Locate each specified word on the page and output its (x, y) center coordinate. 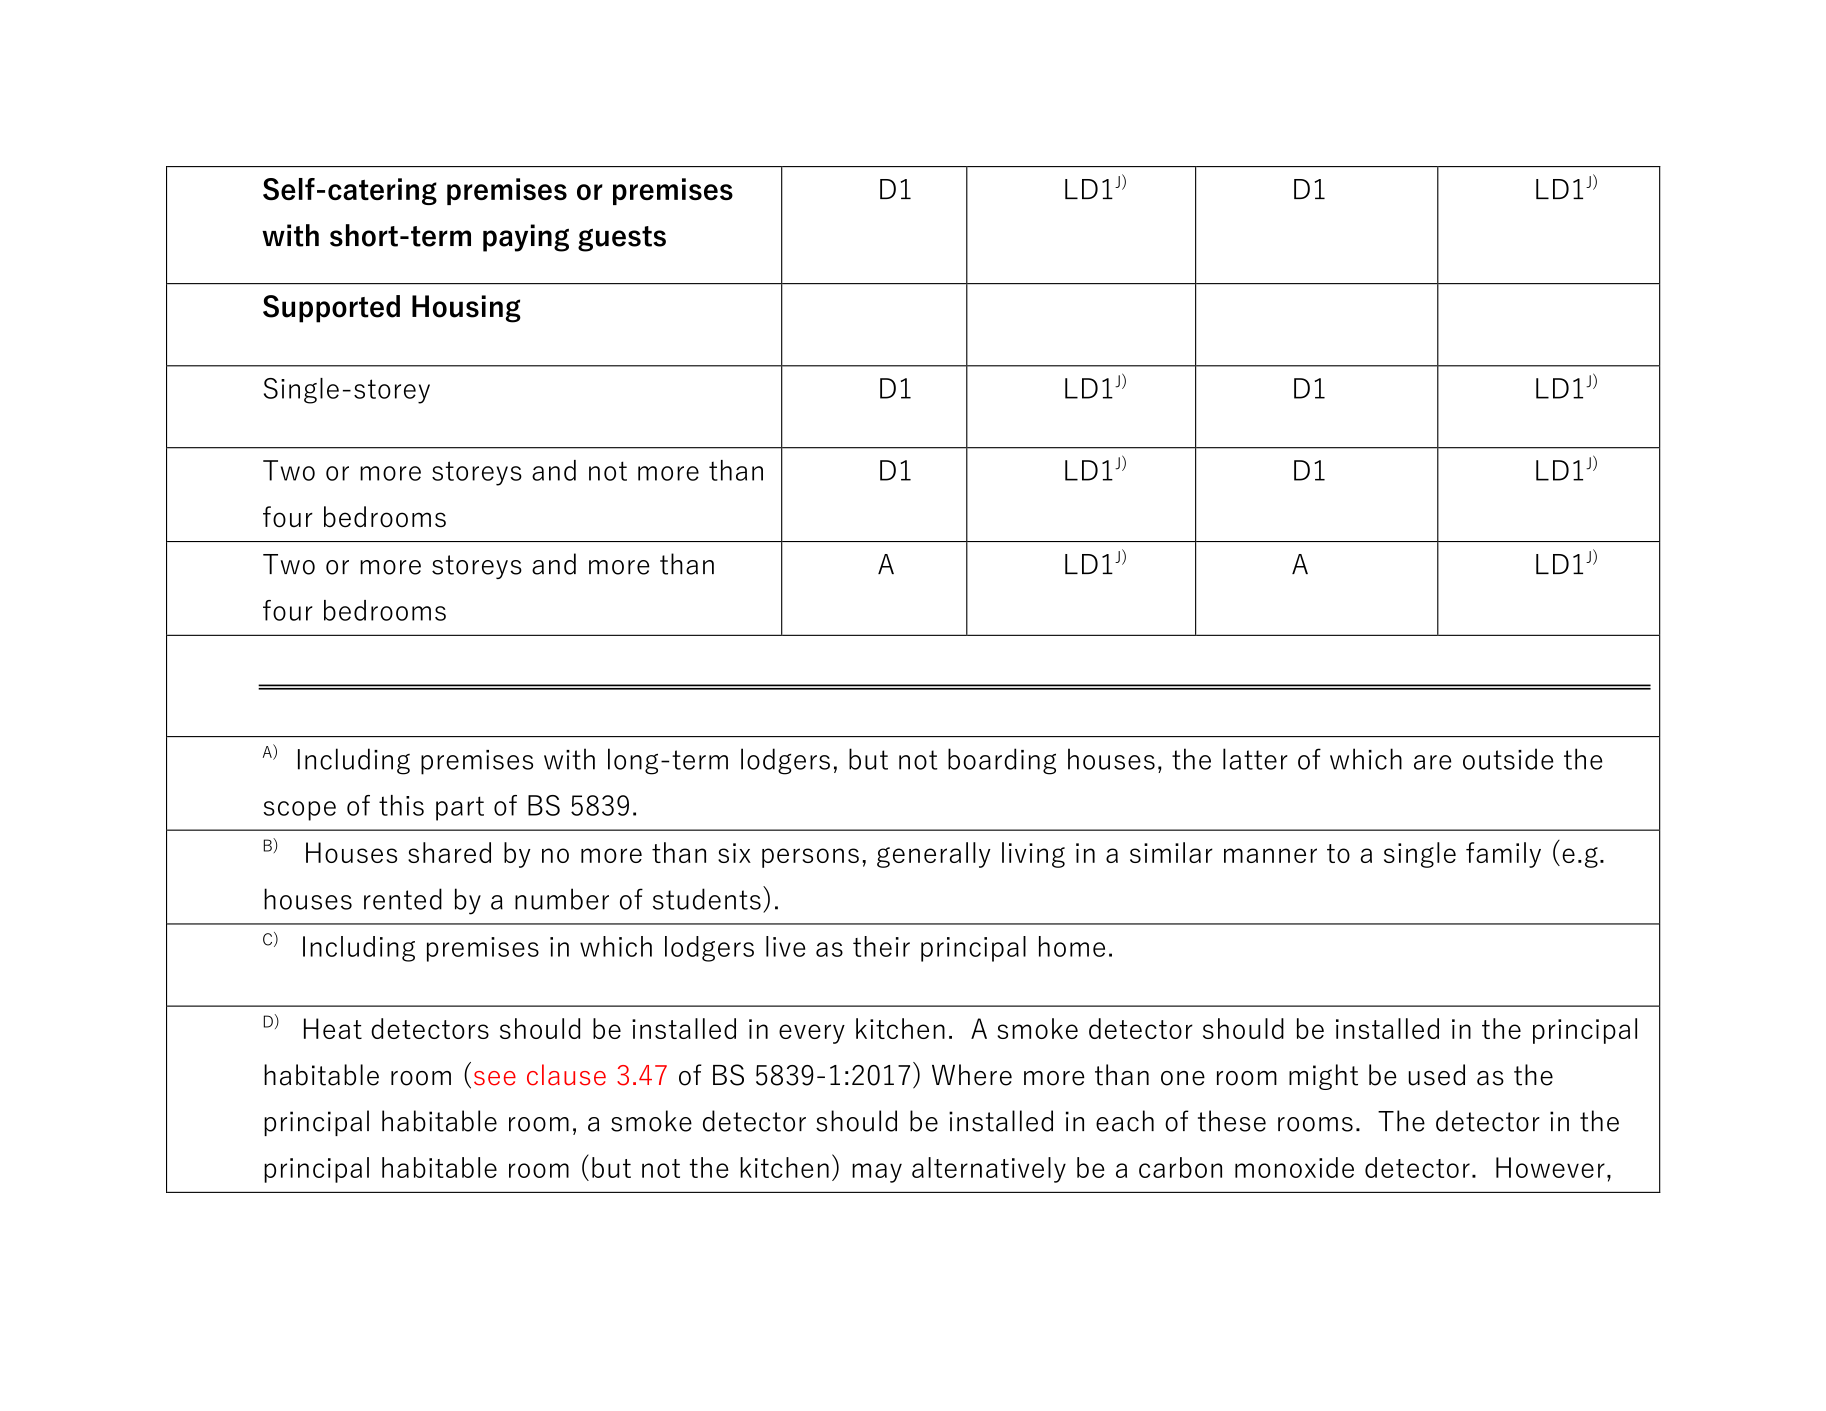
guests (622, 239)
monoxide (1294, 1167)
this (401, 805)
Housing (466, 309)
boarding (1002, 761)
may (877, 1173)
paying (526, 238)
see (495, 1078)
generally (934, 855)
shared (449, 852)
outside (1508, 759)
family (1503, 855)
